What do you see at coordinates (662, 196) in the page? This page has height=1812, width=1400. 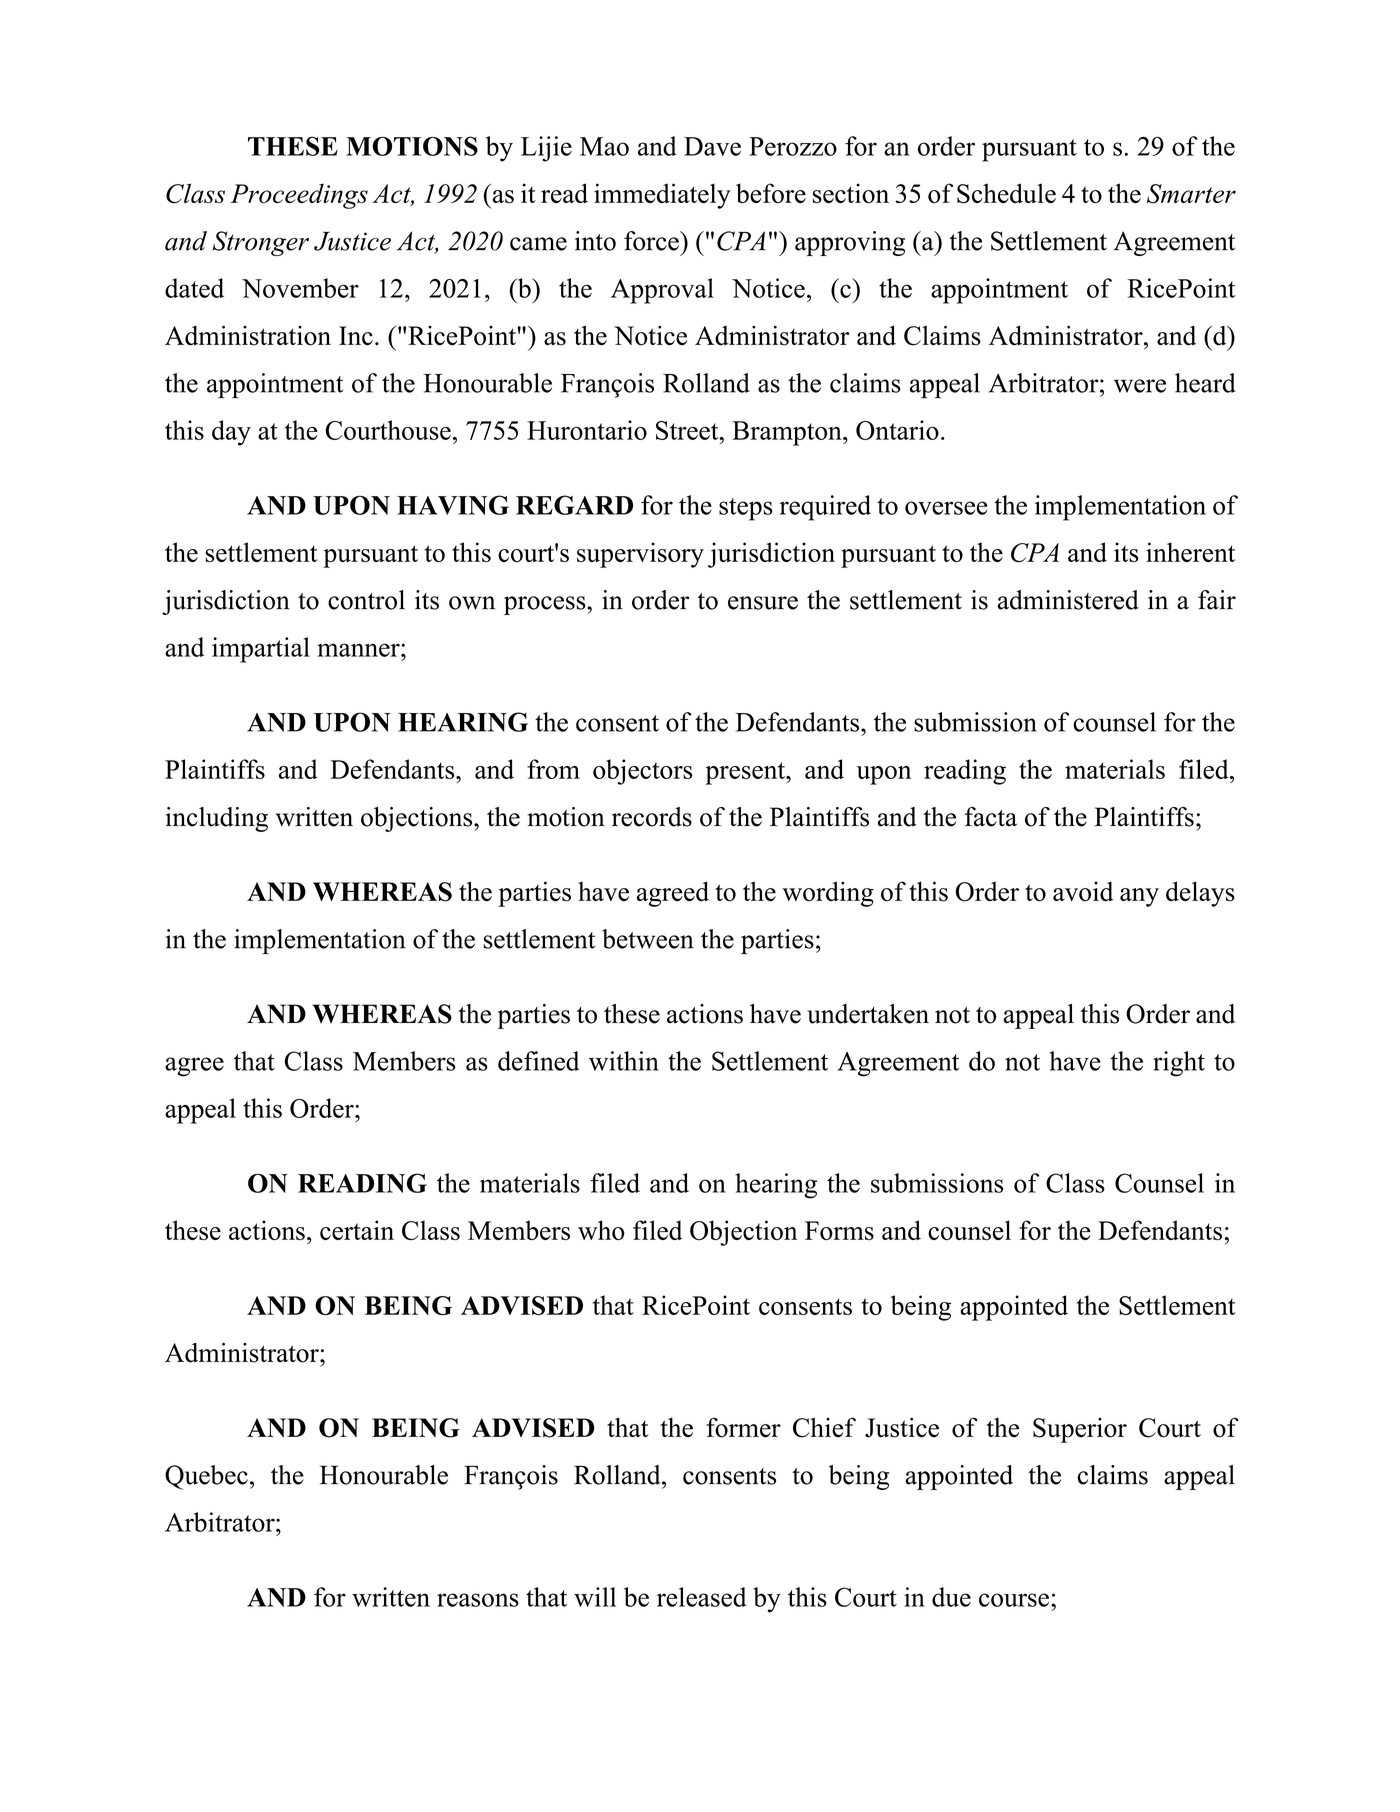 I see `immediately` at bounding box center [662, 196].
